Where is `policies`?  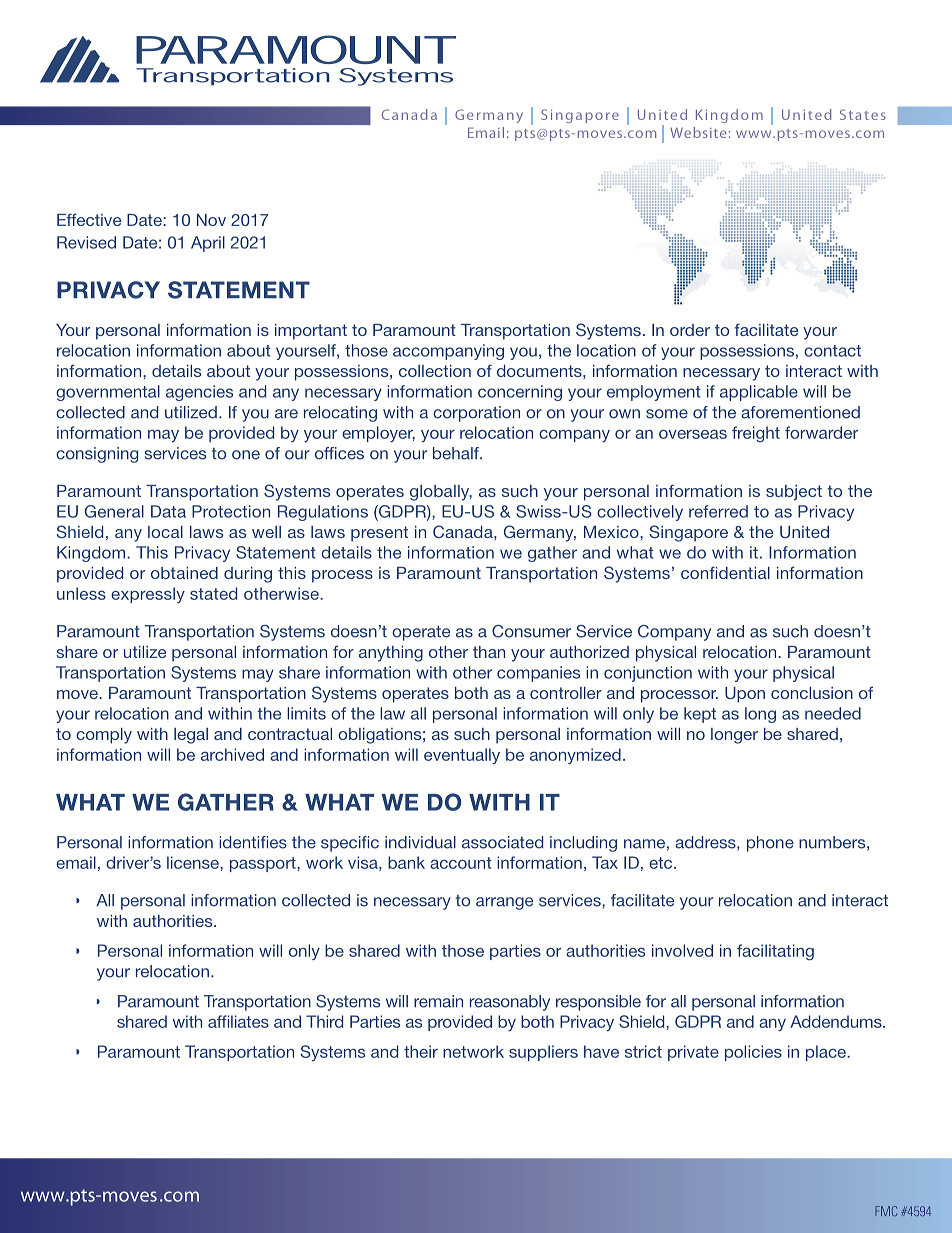 policies is located at coordinates (753, 1053).
